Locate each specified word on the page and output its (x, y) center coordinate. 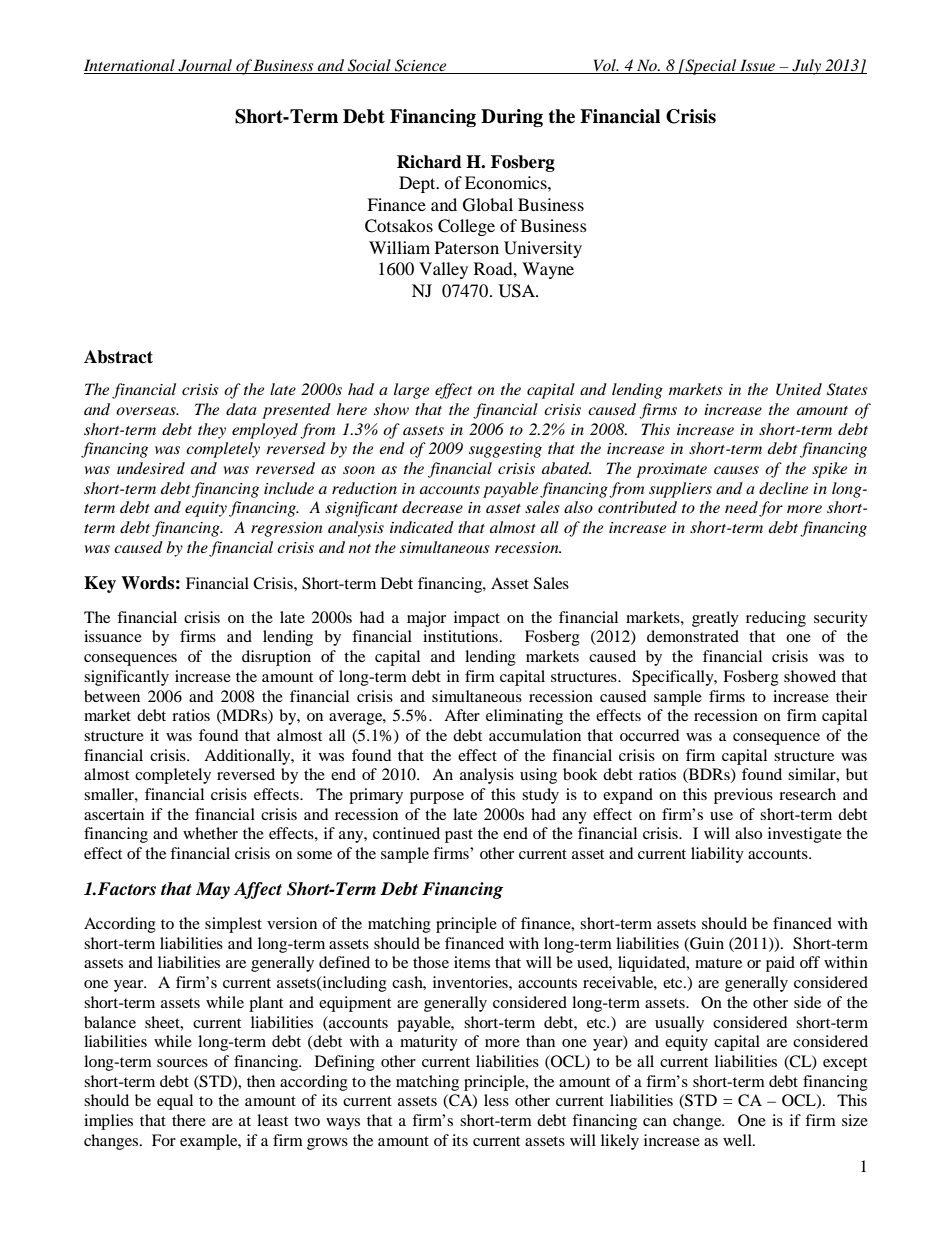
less (496, 1100)
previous (743, 796)
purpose (437, 798)
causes (736, 470)
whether (210, 833)
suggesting (505, 450)
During (512, 118)
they (212, 431)
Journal (205, 66)
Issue (757, 66)
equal (175, 1102)
